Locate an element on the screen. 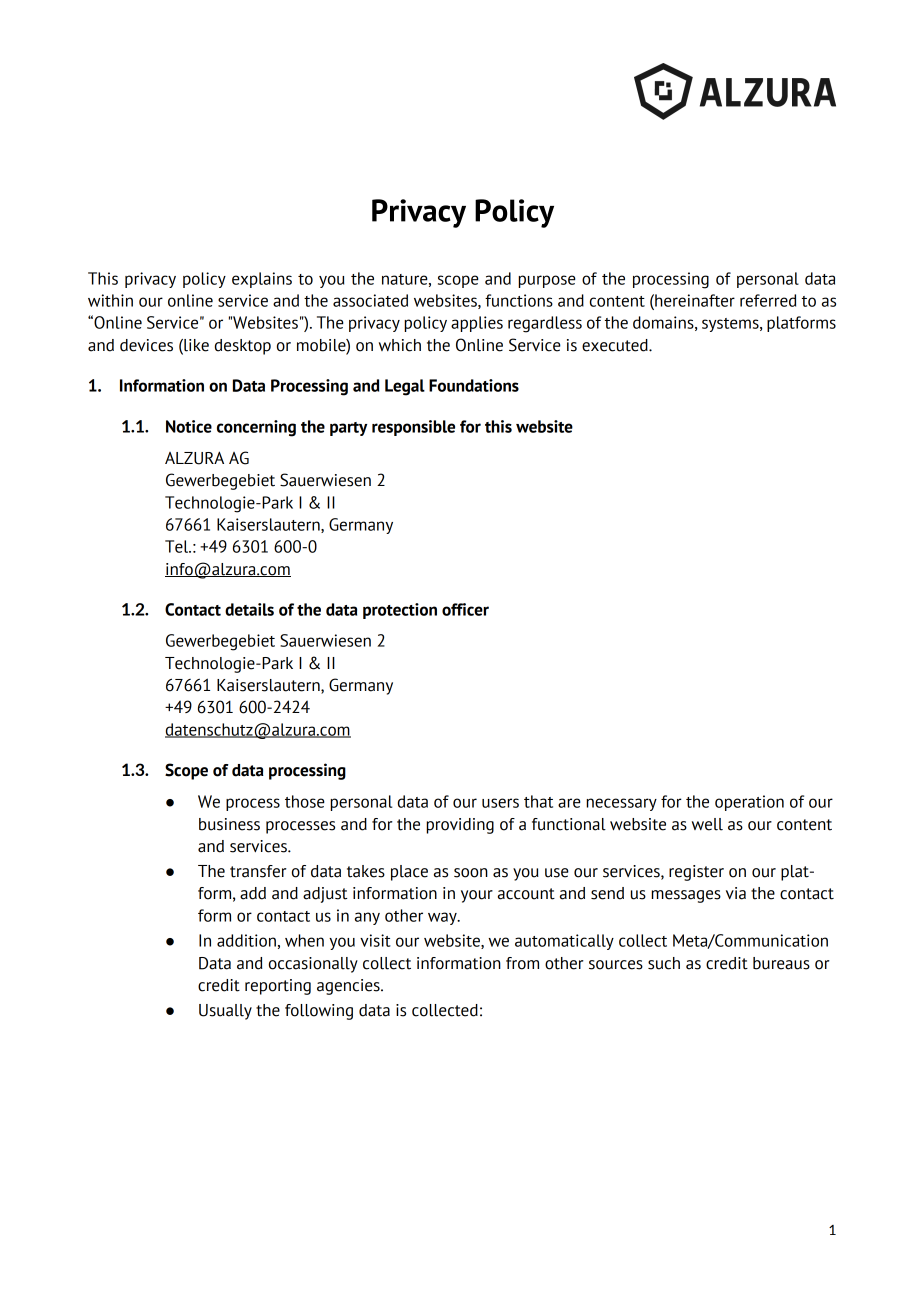 The height and width of the screenshot is (1308, 924). users is located at coordinates (500, 803).
